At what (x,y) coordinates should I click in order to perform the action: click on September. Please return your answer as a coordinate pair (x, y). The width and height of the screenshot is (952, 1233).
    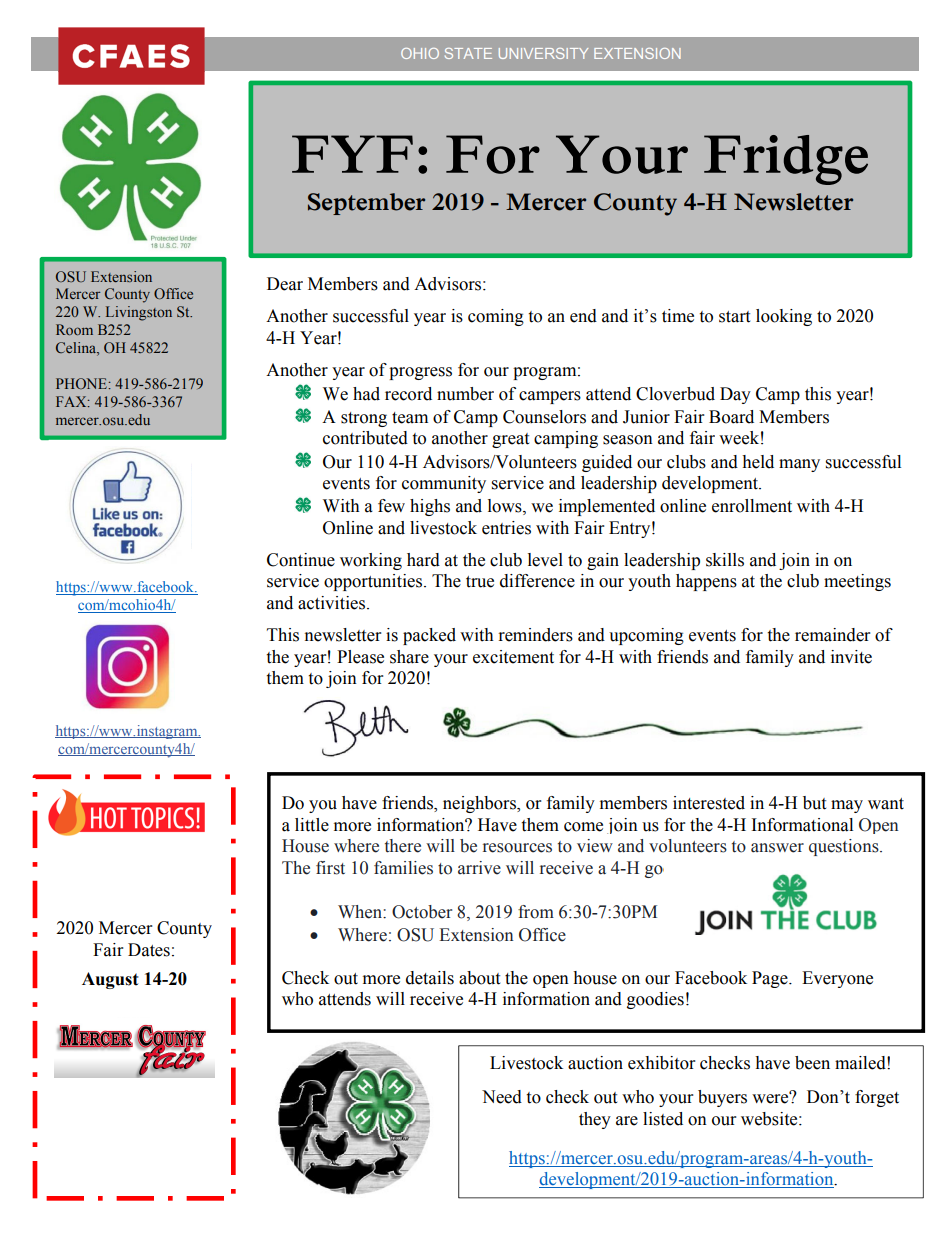
    Looking at the image, I should click on (366, 204).
